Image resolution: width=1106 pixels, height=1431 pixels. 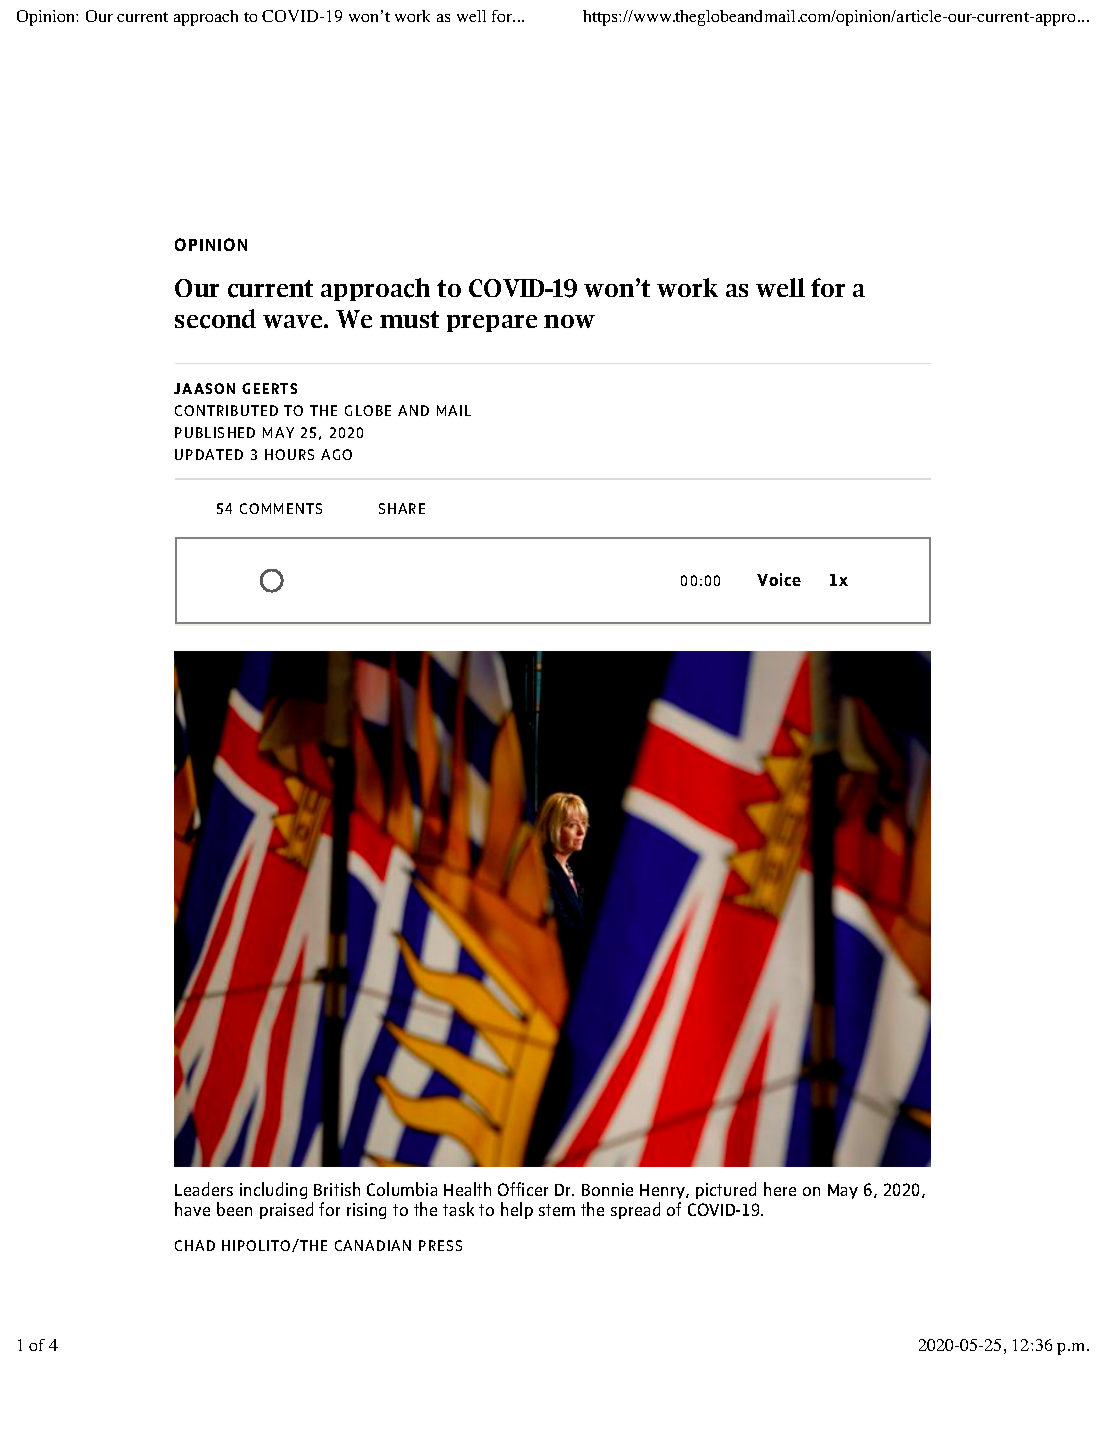 What do you see at coordinates (467, 1189) in the screenshot?
I see `Health` at bounding box center [467, 1189].
